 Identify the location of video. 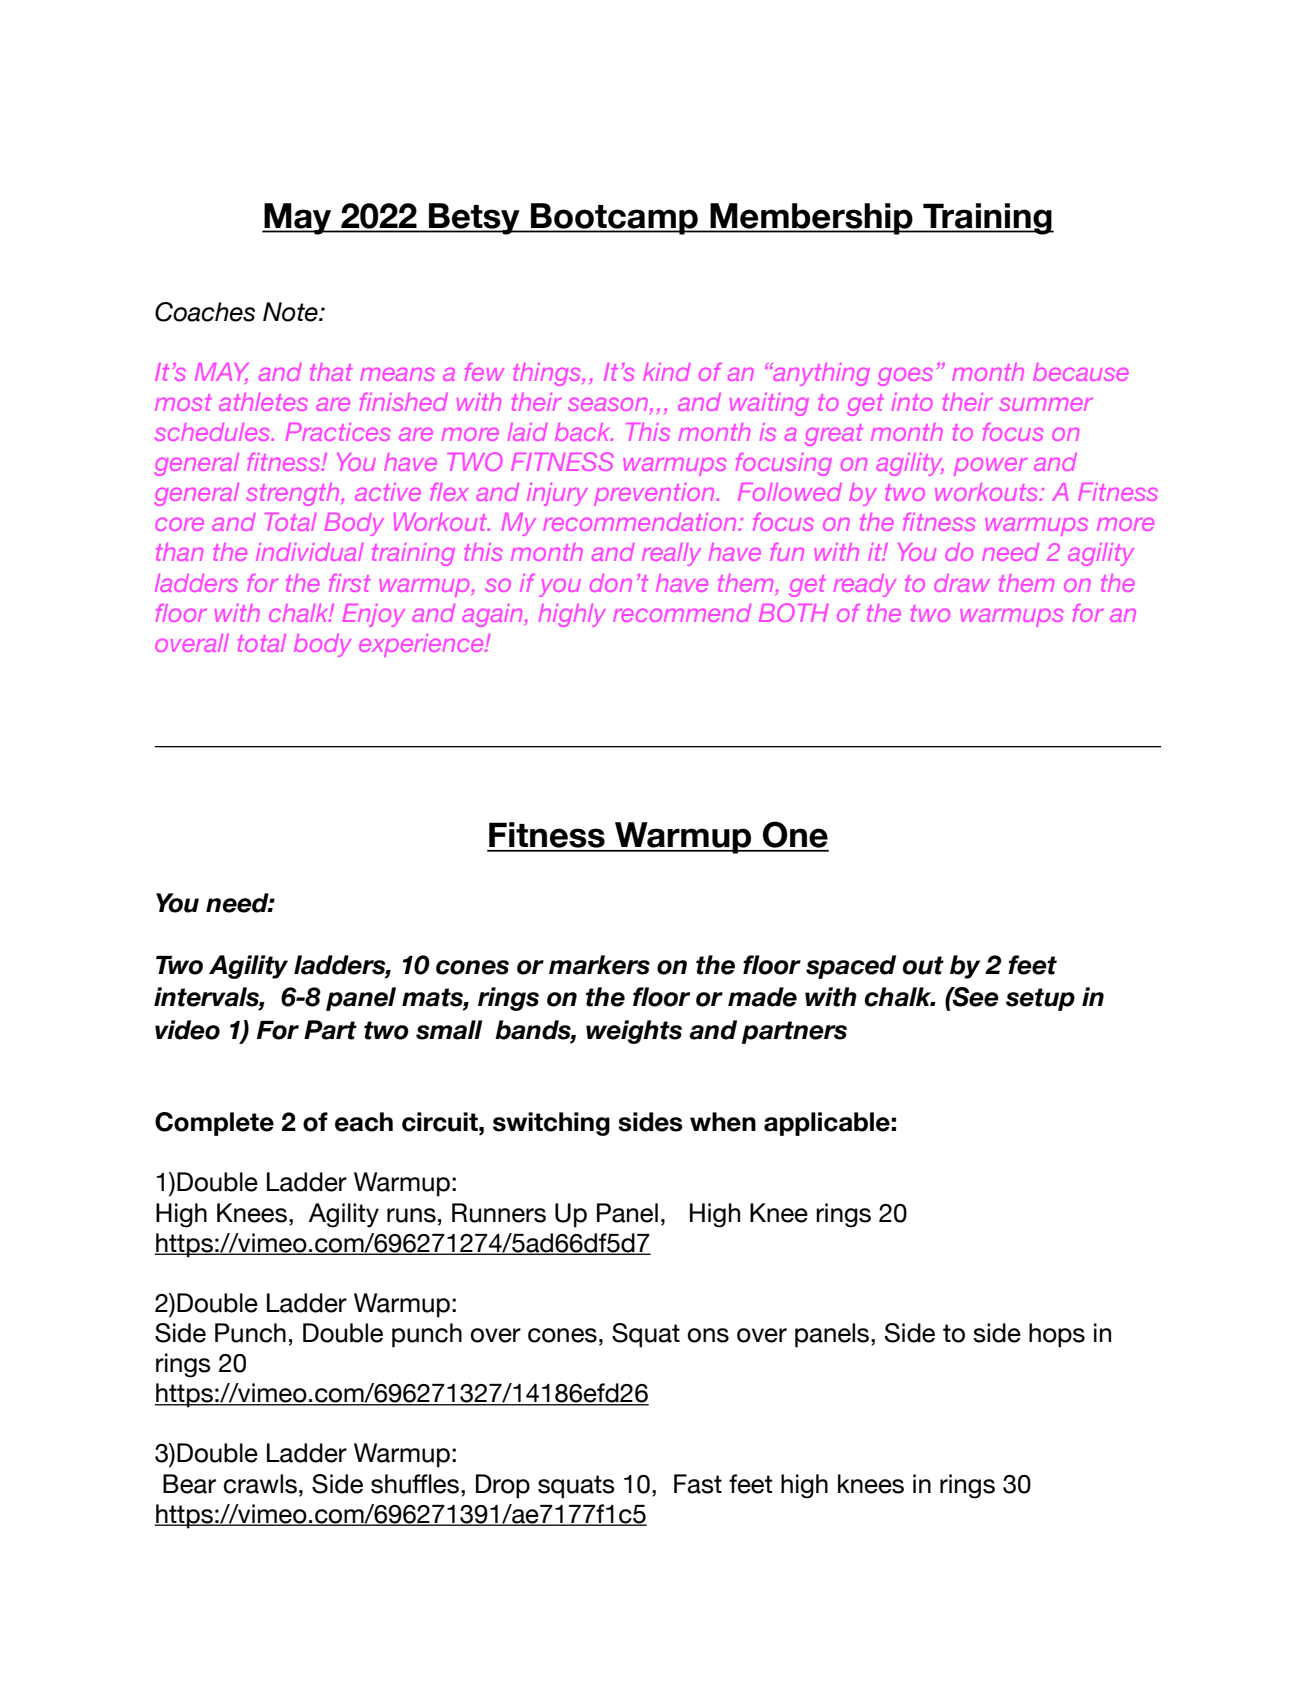
(187, 1030).
